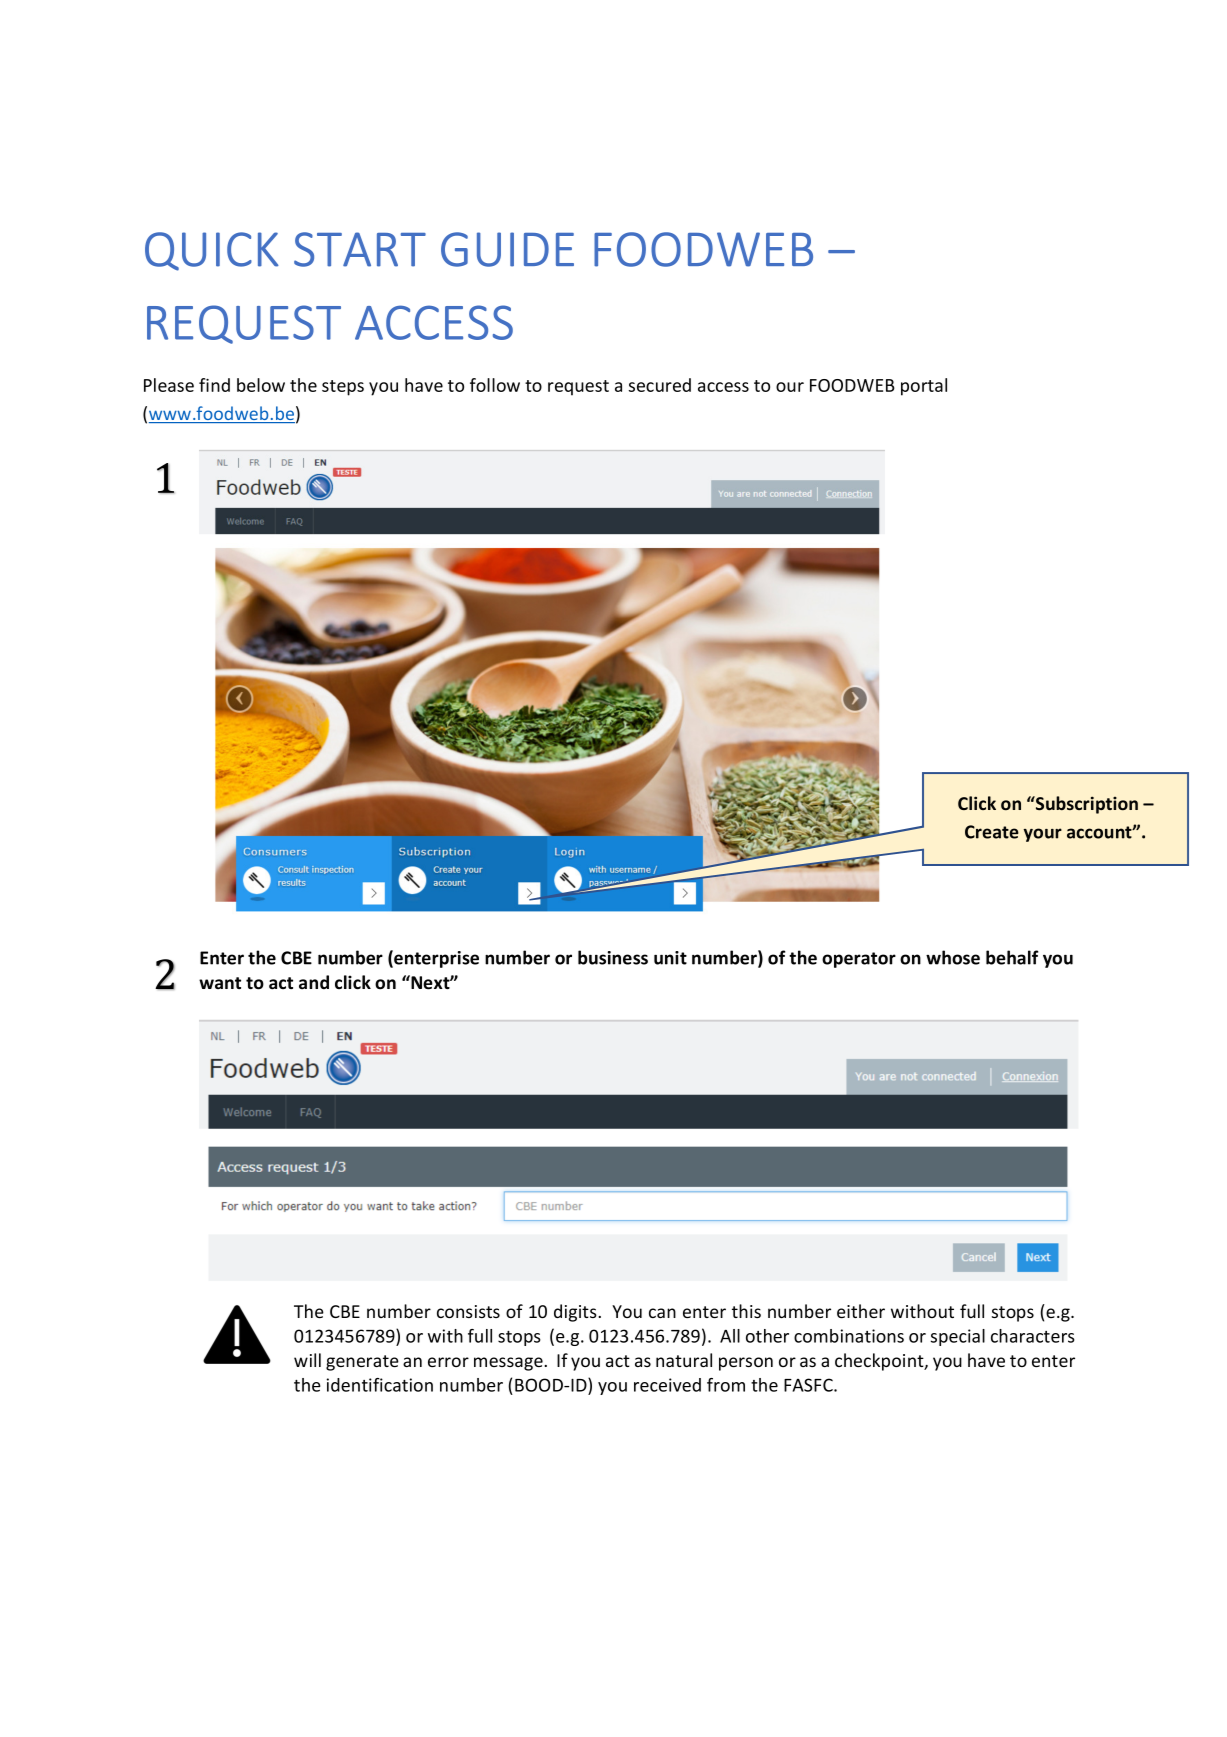 The width and height of the screenshot is (1227, 1737). I want to click on secured, so click(660, 385).
